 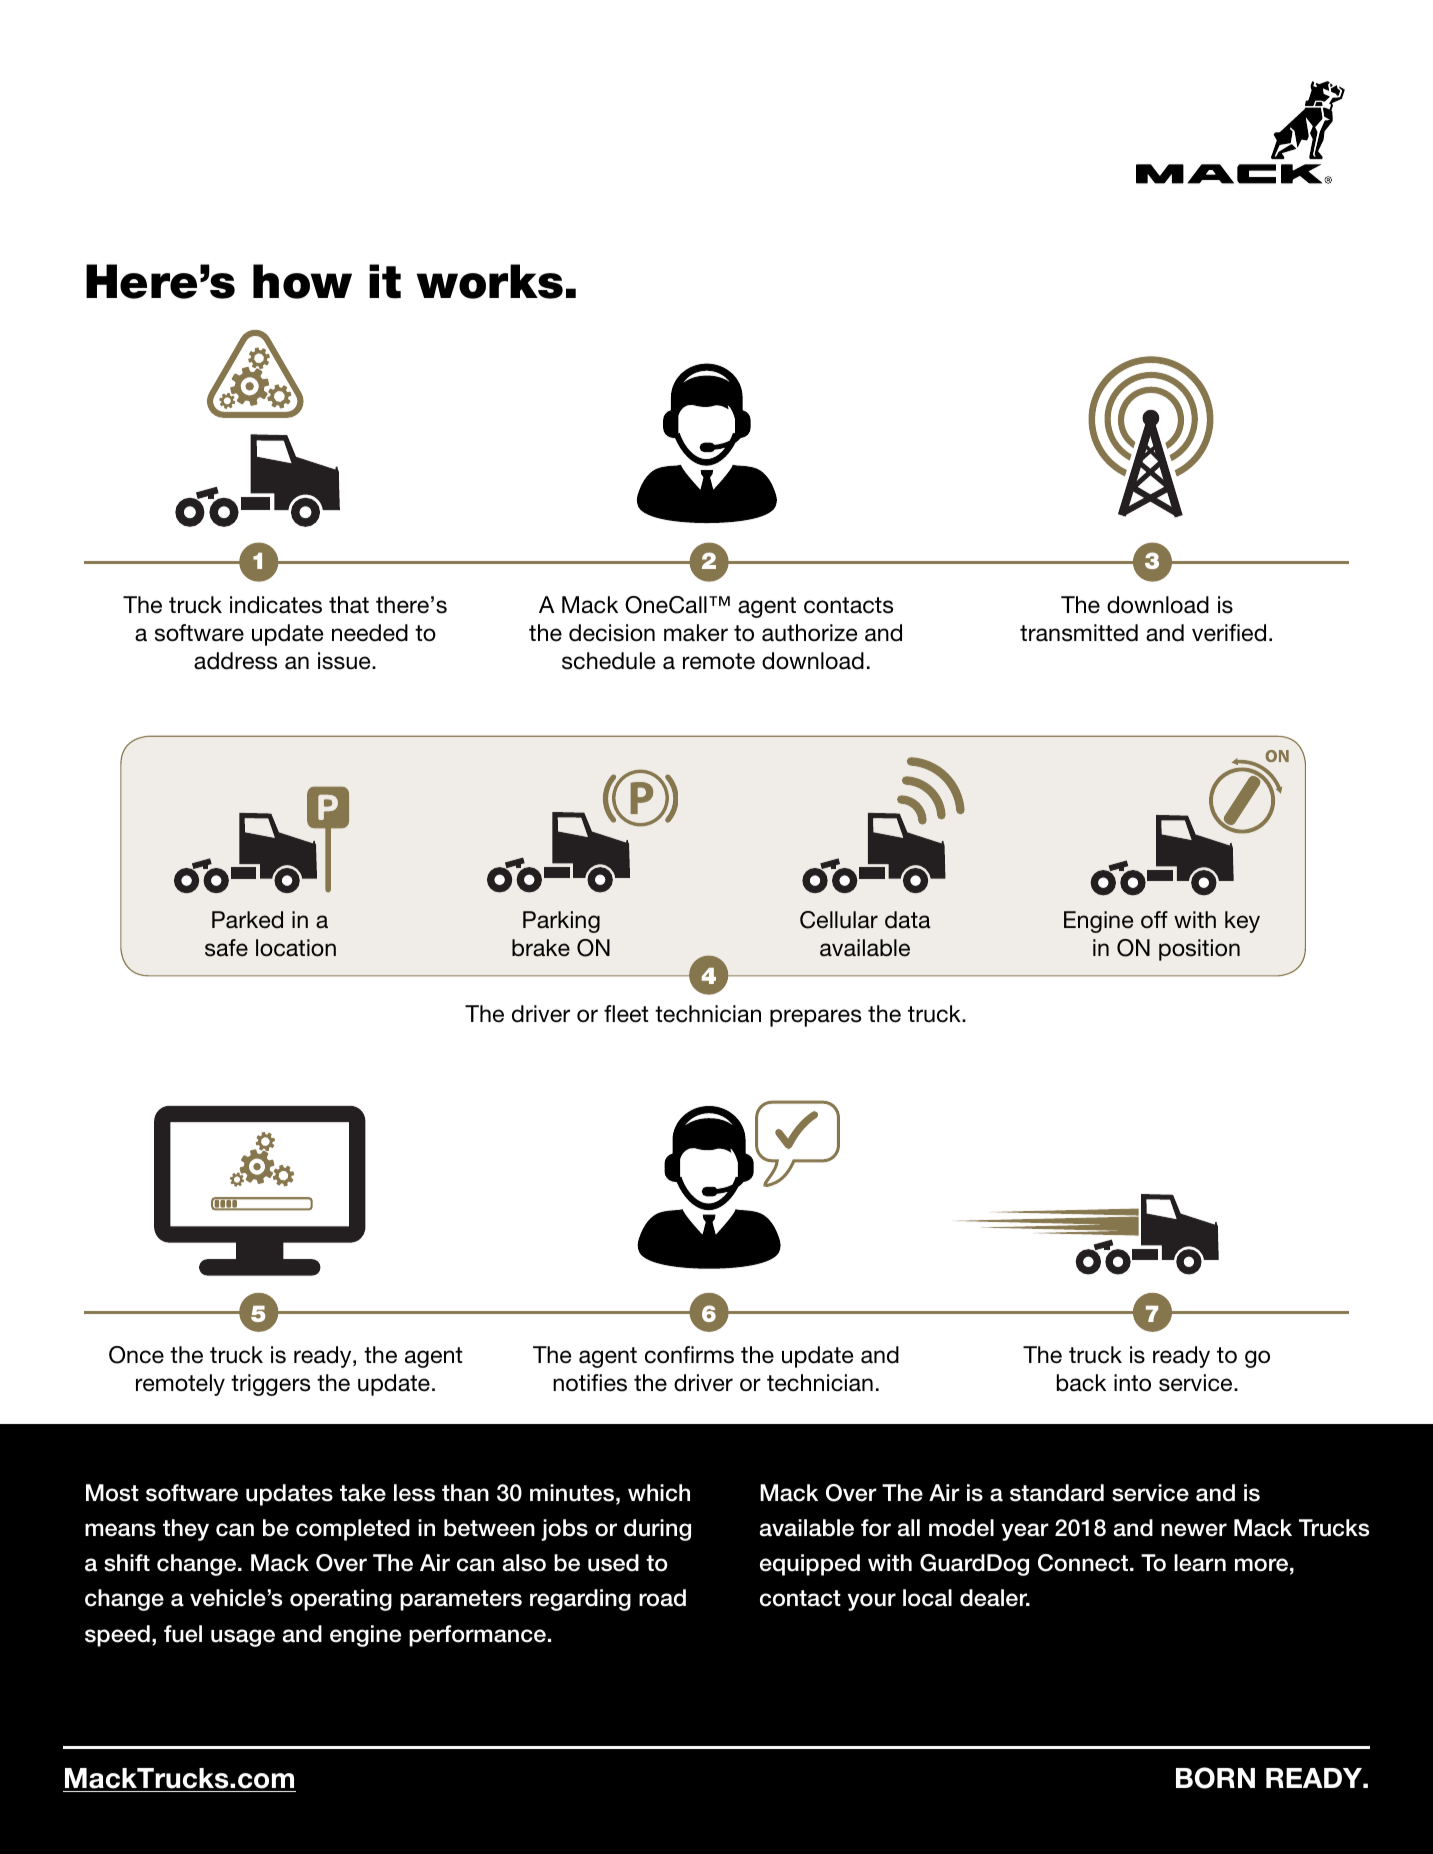 I want to click on road, so click(x=662, y=1598).
